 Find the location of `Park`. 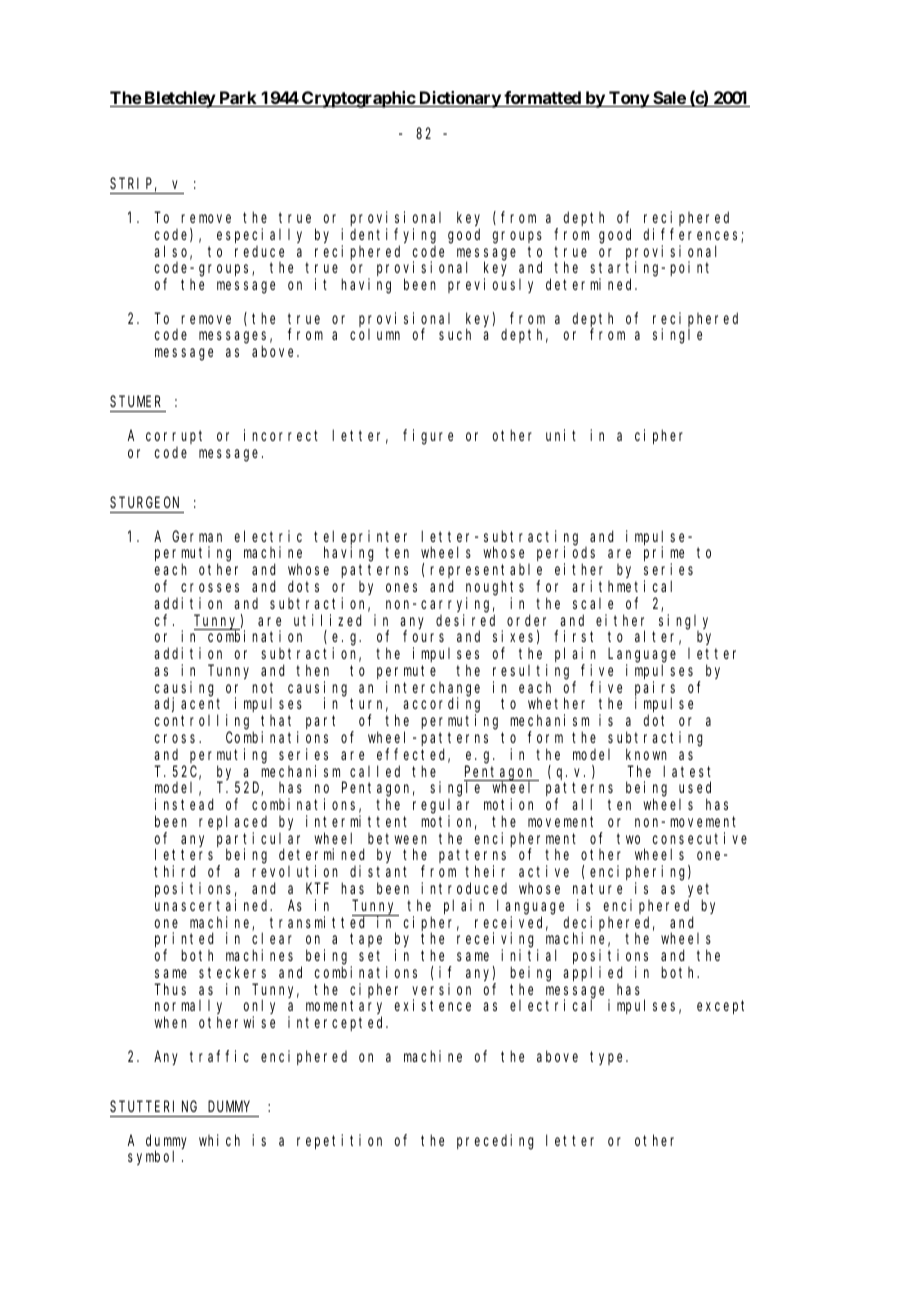

Park is located at coordinates (238, 99).
